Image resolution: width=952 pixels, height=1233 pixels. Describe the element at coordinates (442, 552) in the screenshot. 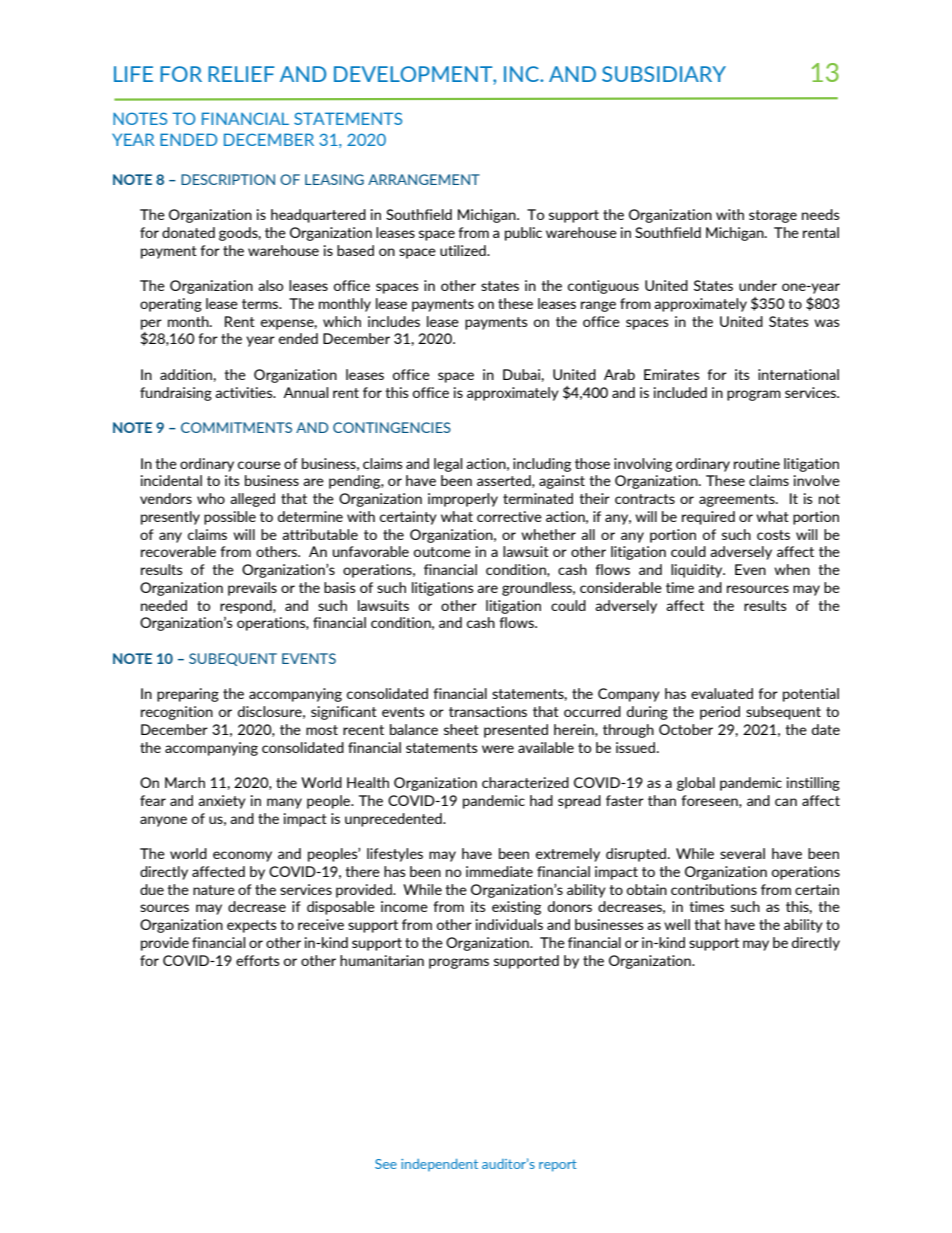

I see `outcome` at that location.
